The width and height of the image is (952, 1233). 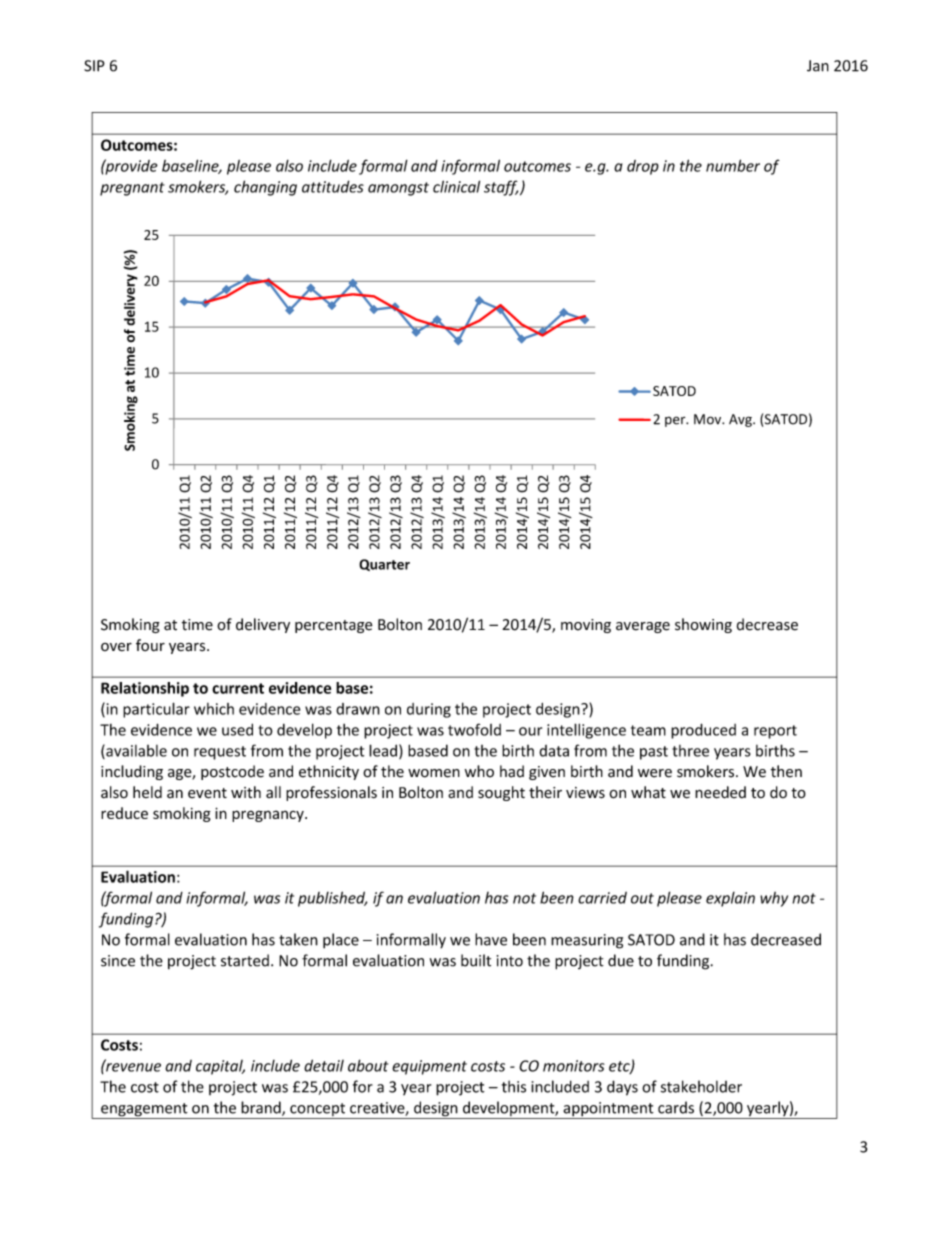 What do you see at coordinates (741, 420) in the image?
I see `Avg` at bounding box center [741, 420].
